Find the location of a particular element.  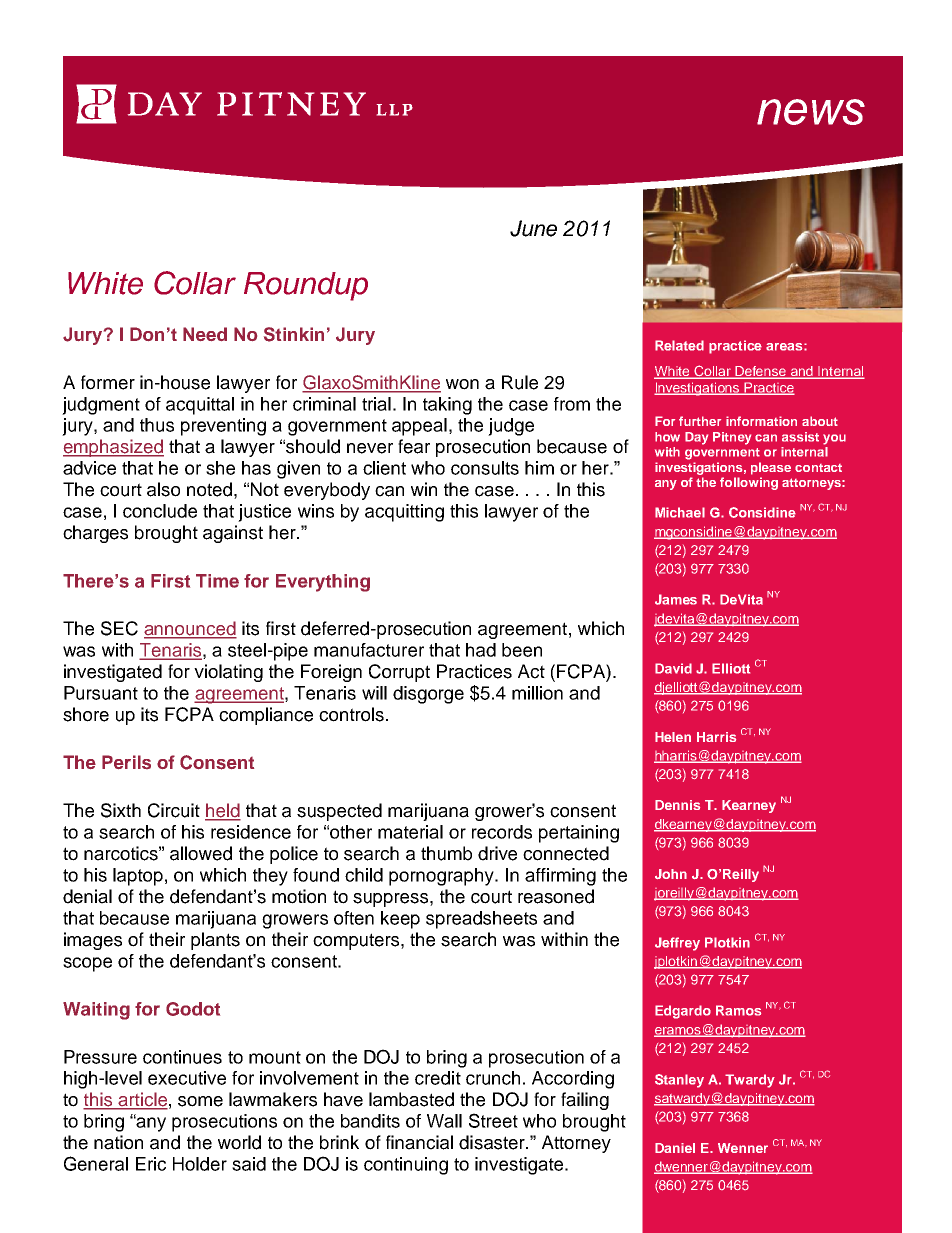

news is located at coordinates (811, 112).
